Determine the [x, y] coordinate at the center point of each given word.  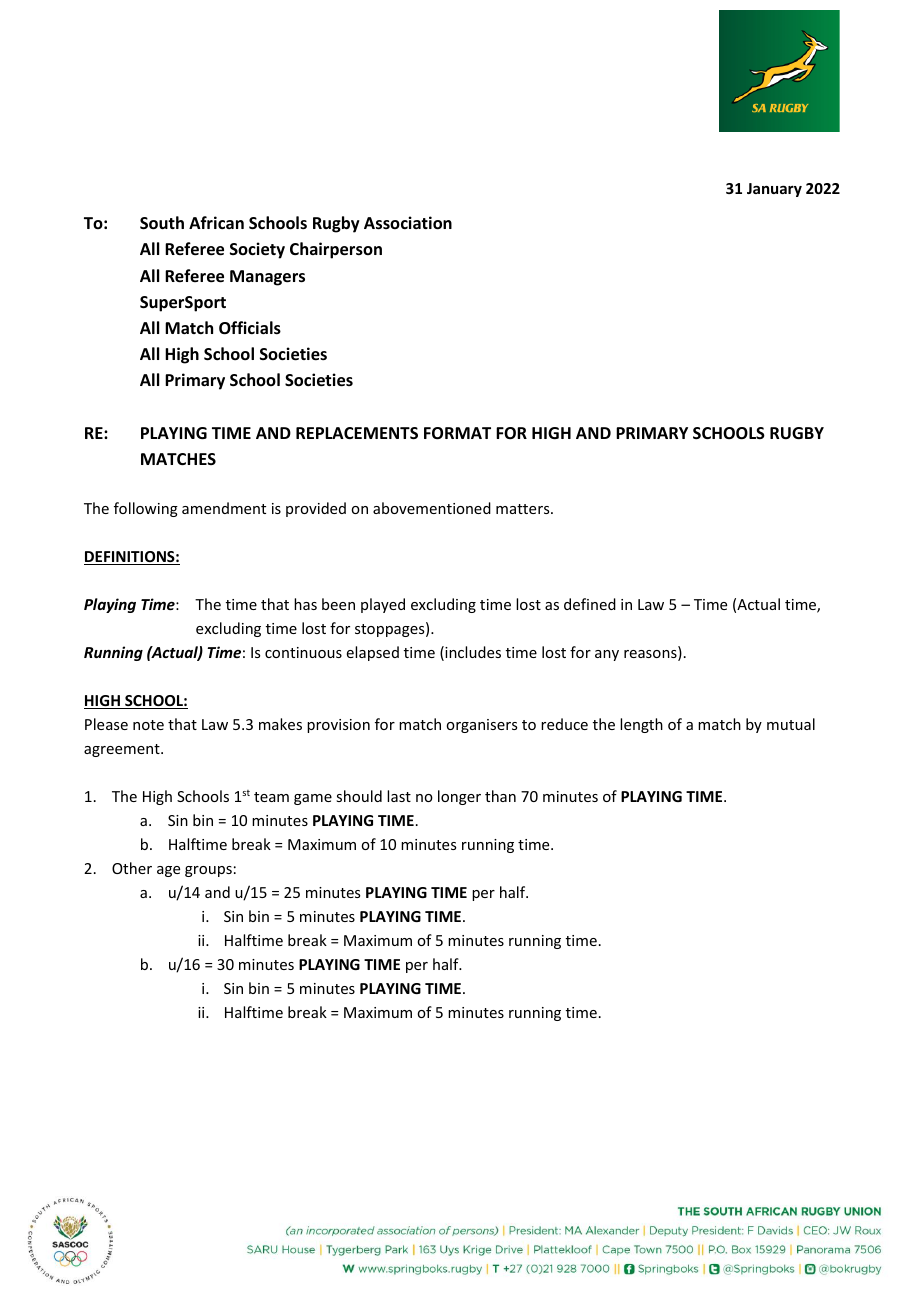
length [641, 725]
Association [408, 223]
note [148, 725]
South [162, 223]
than [500, 796]
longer [459, 797]
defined [590, 604]
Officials [250, 328]
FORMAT [457, 433]
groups [208, 871]
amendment [224, 508]
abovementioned [432, 508]
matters [524, 509]
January [774, 190]
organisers [481, 726]
